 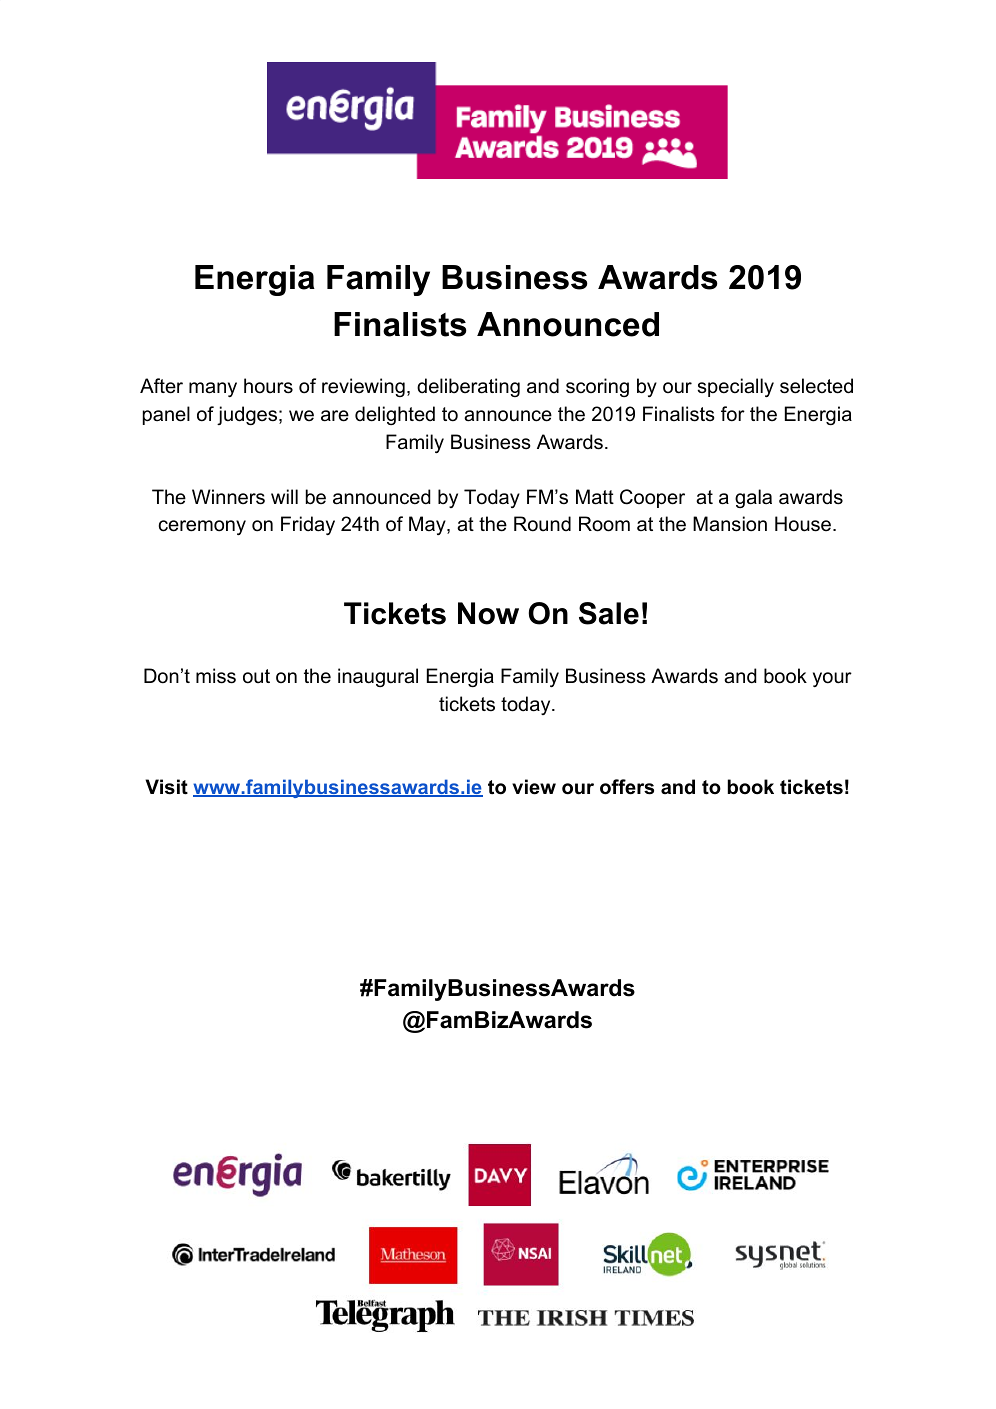 What do you see at coordinates (256, 676) in the screenshot?
I see `out` at bounding box center [256, 676].
